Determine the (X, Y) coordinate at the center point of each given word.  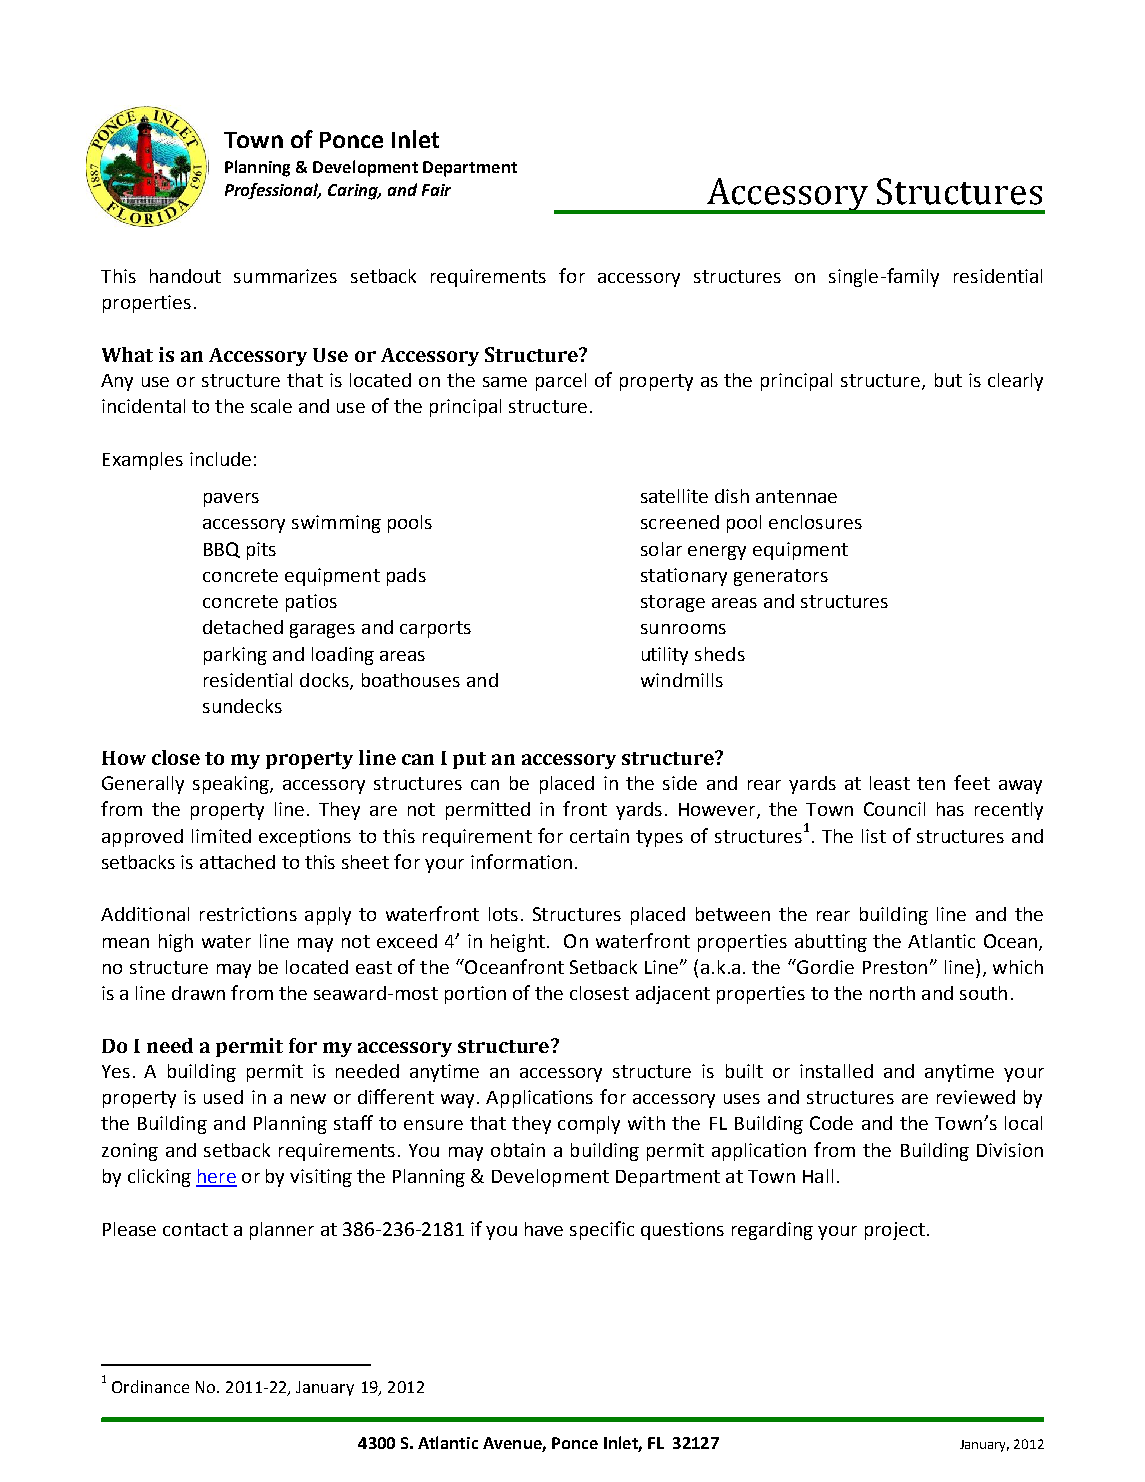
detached (243, 627)
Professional (273, 191)
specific (602, 1230)
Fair (436, 190)
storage (673, 603)
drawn (198, 993)
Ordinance (150, 1386)
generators (781, 577)
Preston (895, 967)
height (518, 943)
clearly (1015, 382)
